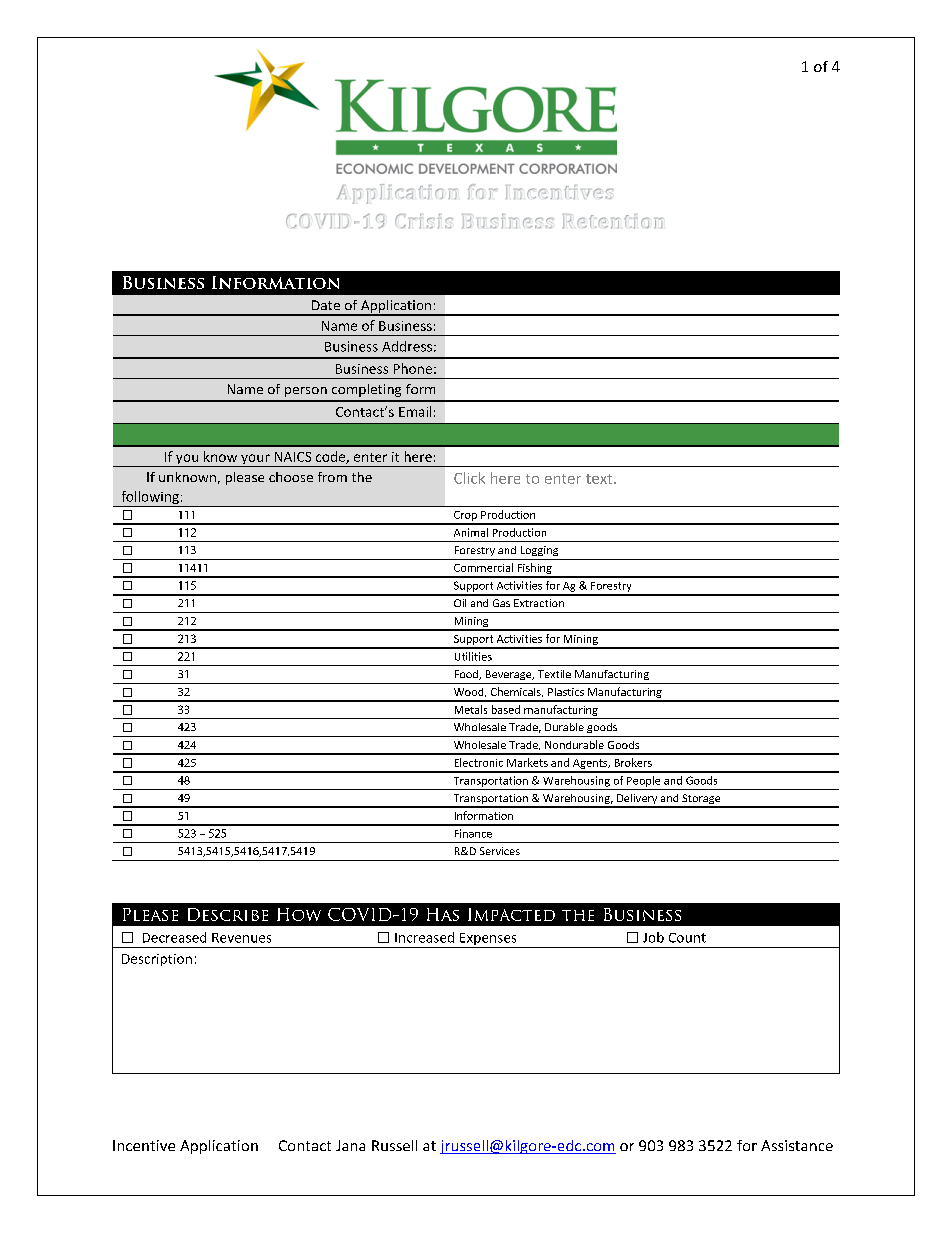 This screenshot has height=1233, width=952. Describe the element at coordinates (413, 368) in the screenshot. I see `Phone` at that location.
